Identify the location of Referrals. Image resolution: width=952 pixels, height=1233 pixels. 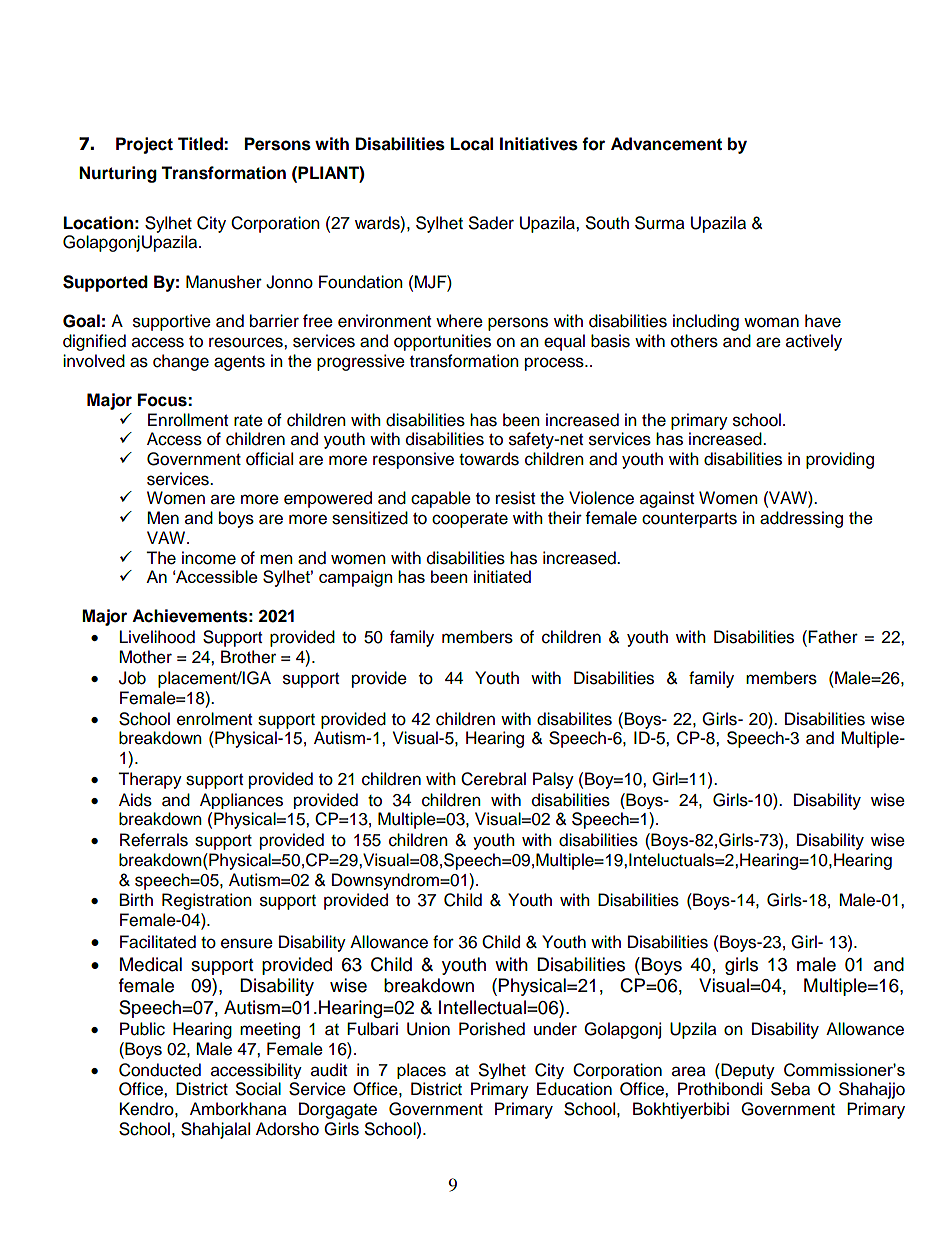
(154, 840).
